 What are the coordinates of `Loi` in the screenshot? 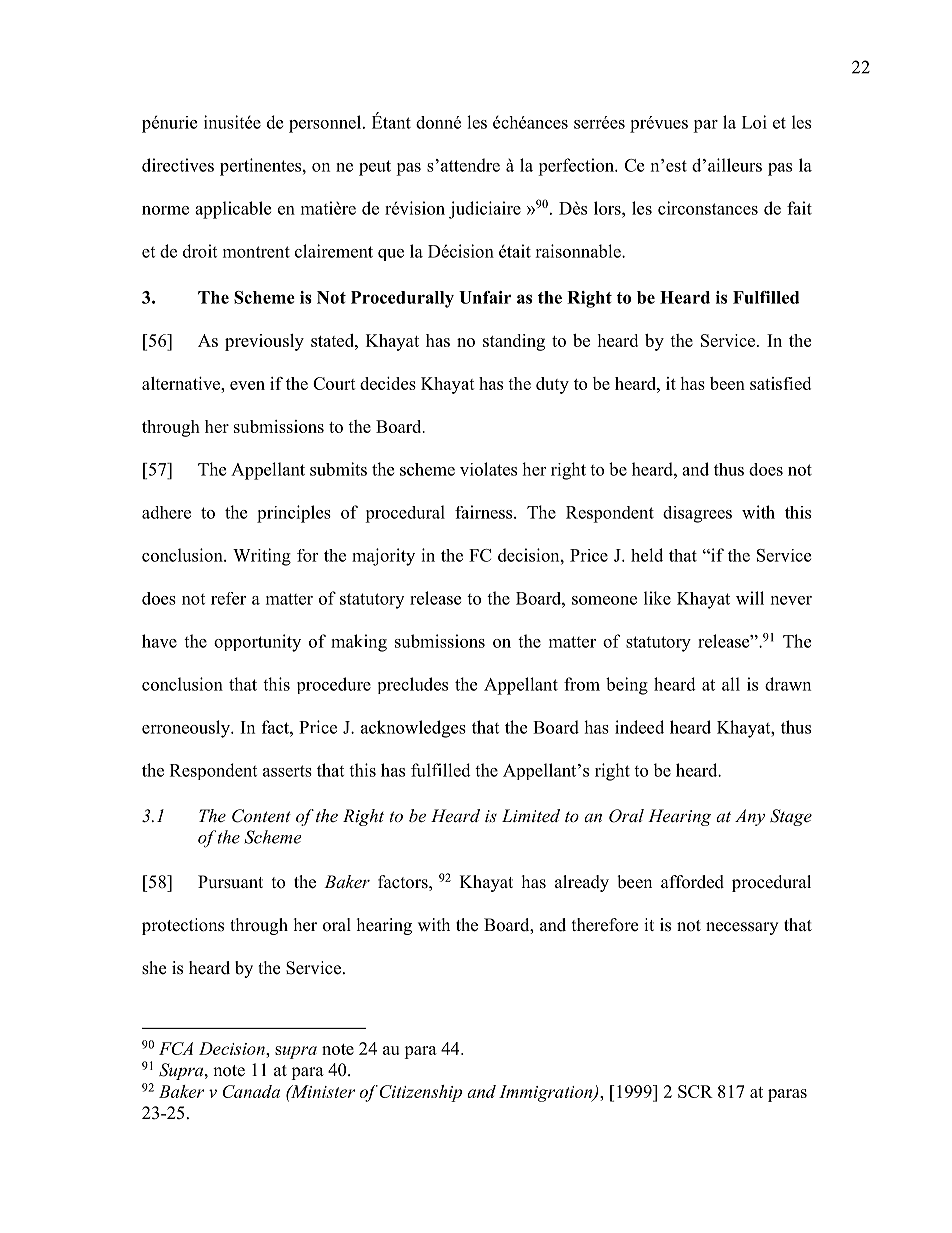 It's located at (754, 122).
